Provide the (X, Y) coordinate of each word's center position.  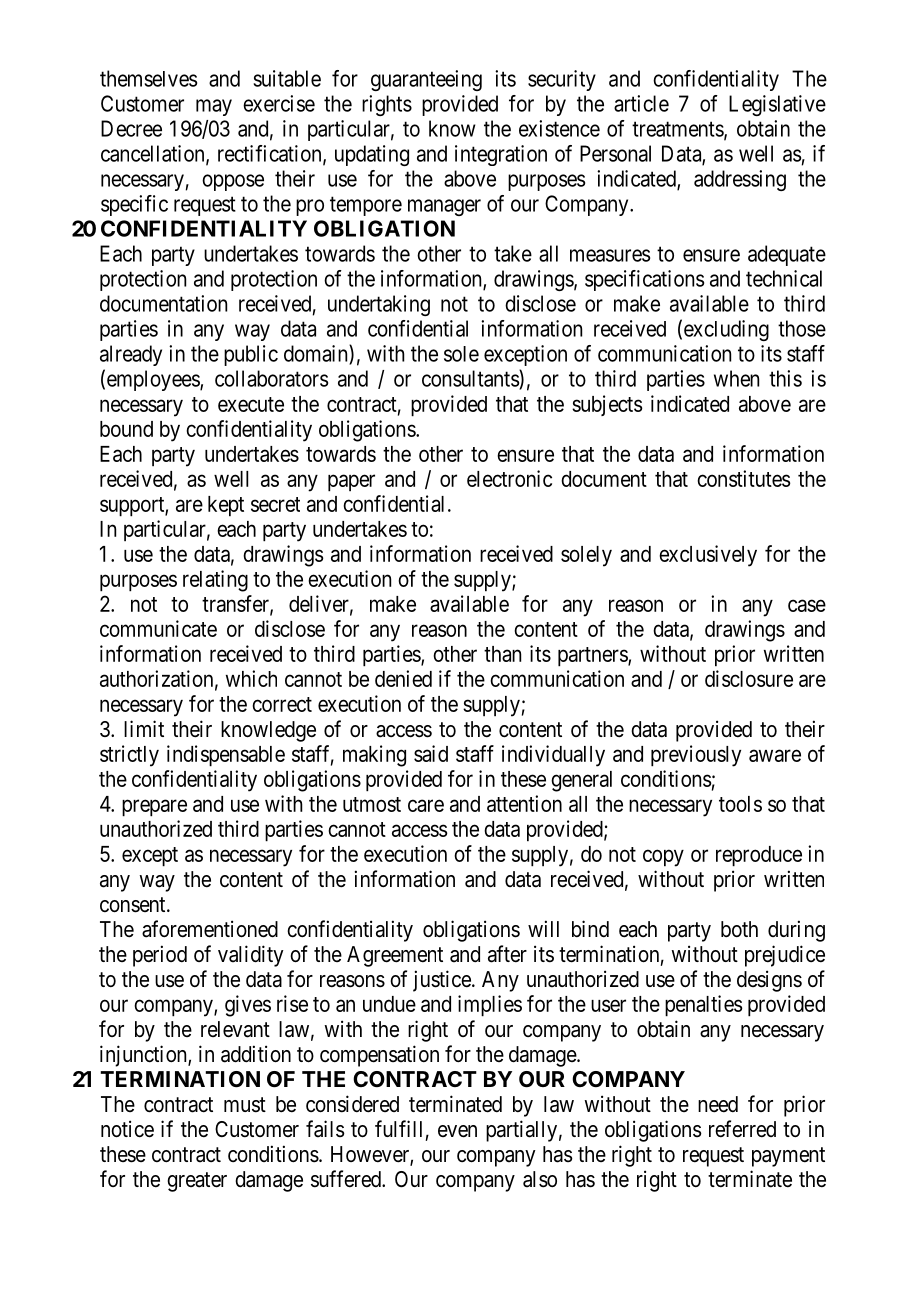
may (214, 107)
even (457, 1131)
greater (197, 1182)
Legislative (777, 105)
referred (742, 1129)
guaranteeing (426, 80)
